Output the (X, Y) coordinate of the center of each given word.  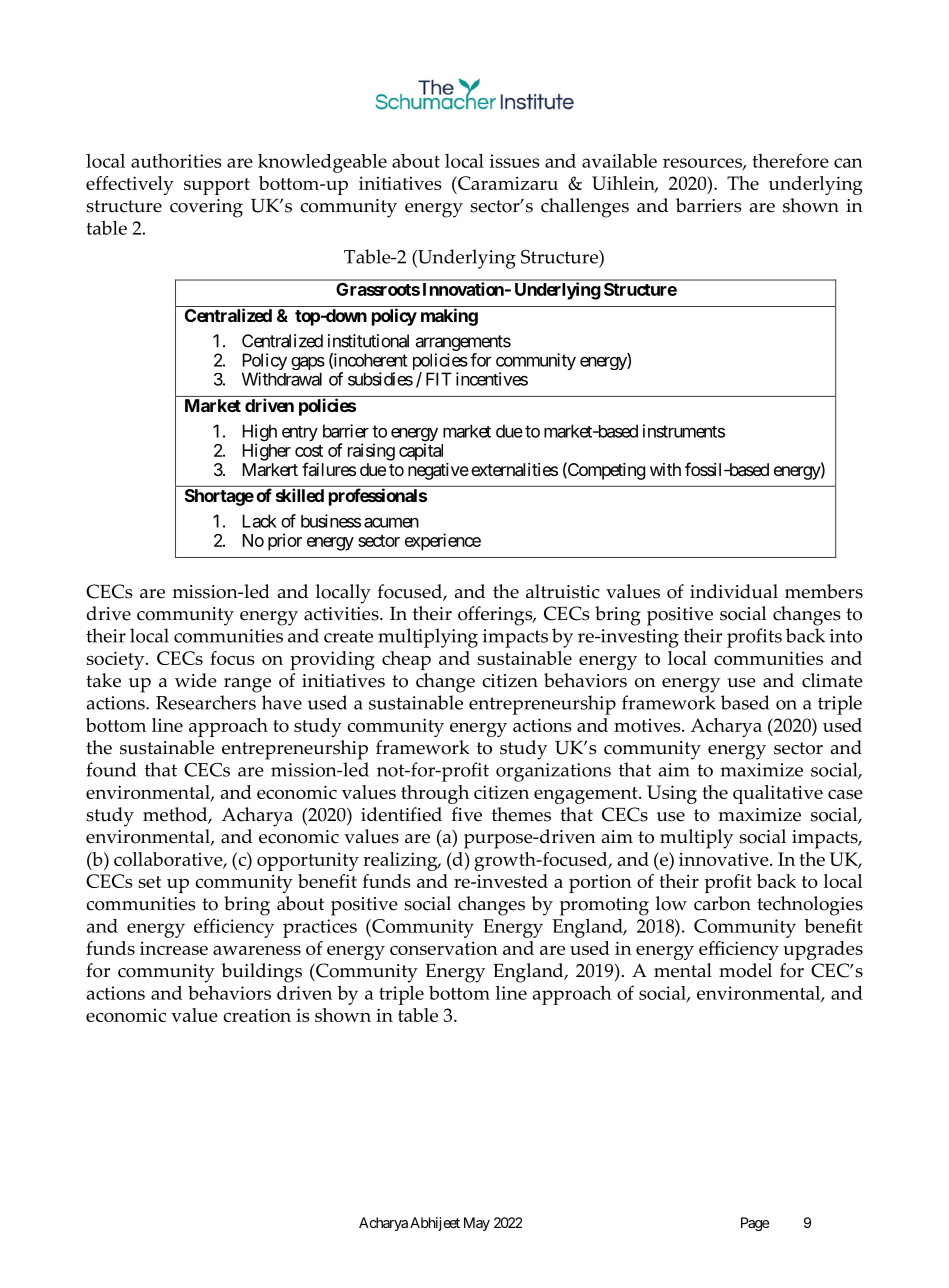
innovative (725, 859)
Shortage (219, 497)
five (467, 814)
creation (257, 1015)
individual (734, 591)
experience (443, 542)
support (217, 186)
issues (514, 161)
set (150, 882)
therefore (791, 160)
